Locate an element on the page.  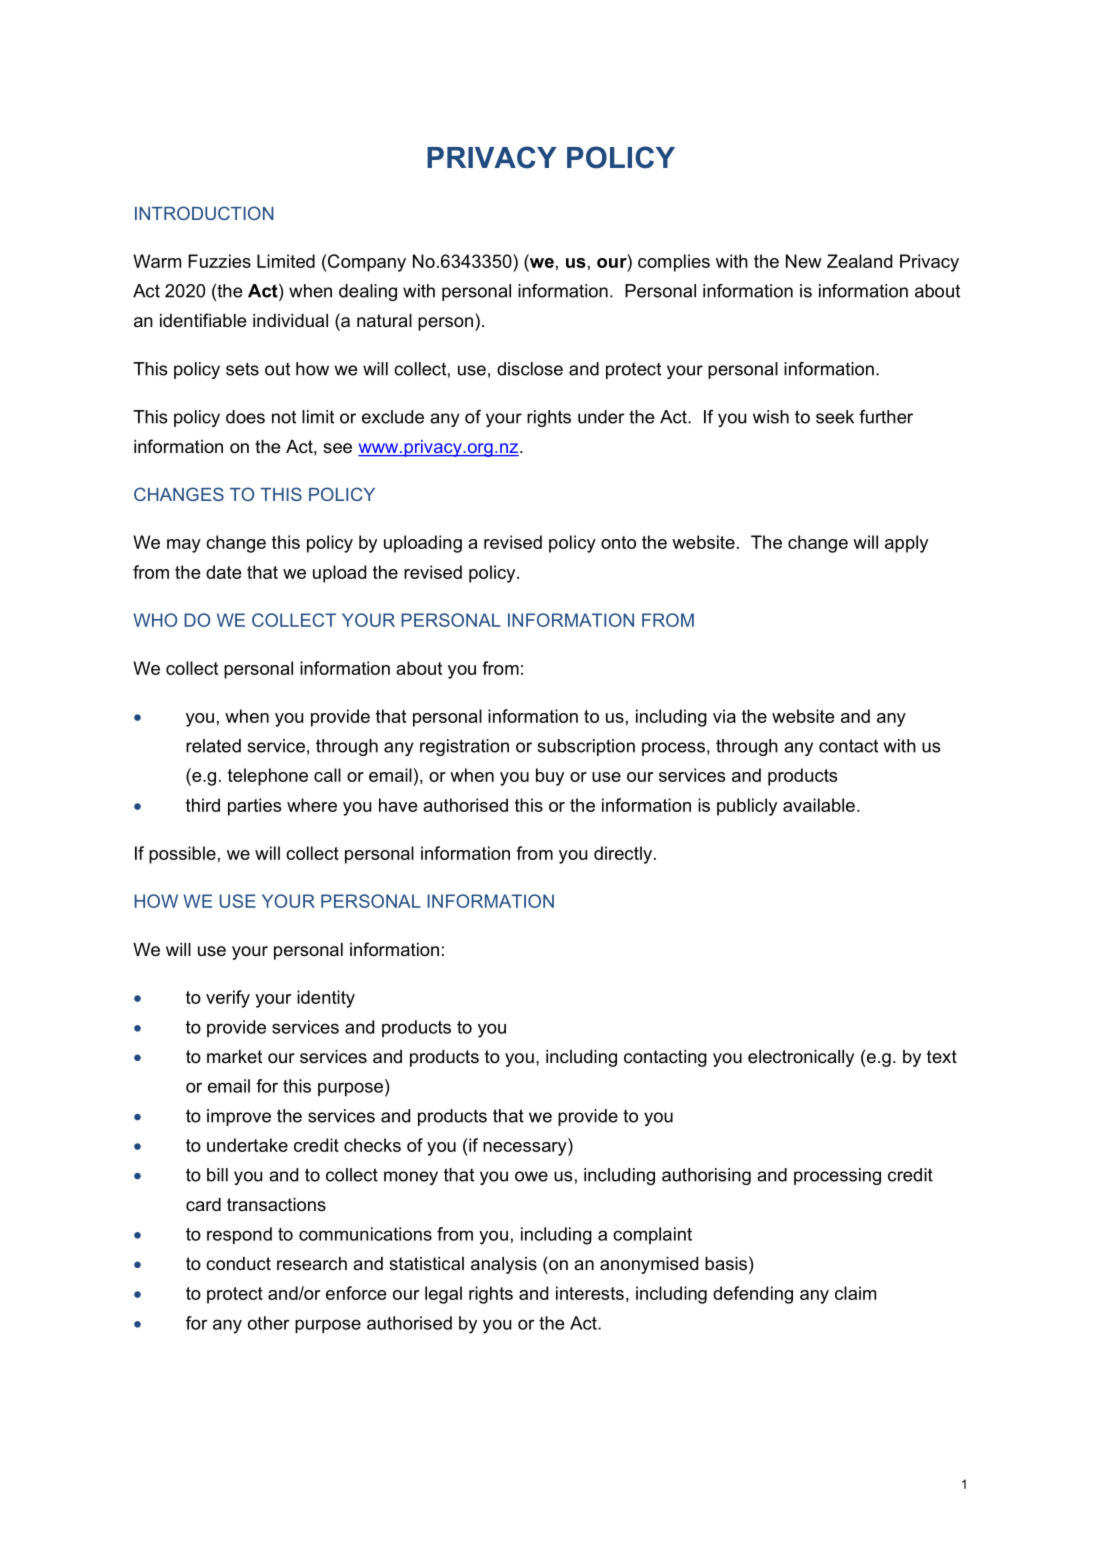
directly is located at coordinates (624, 855).
